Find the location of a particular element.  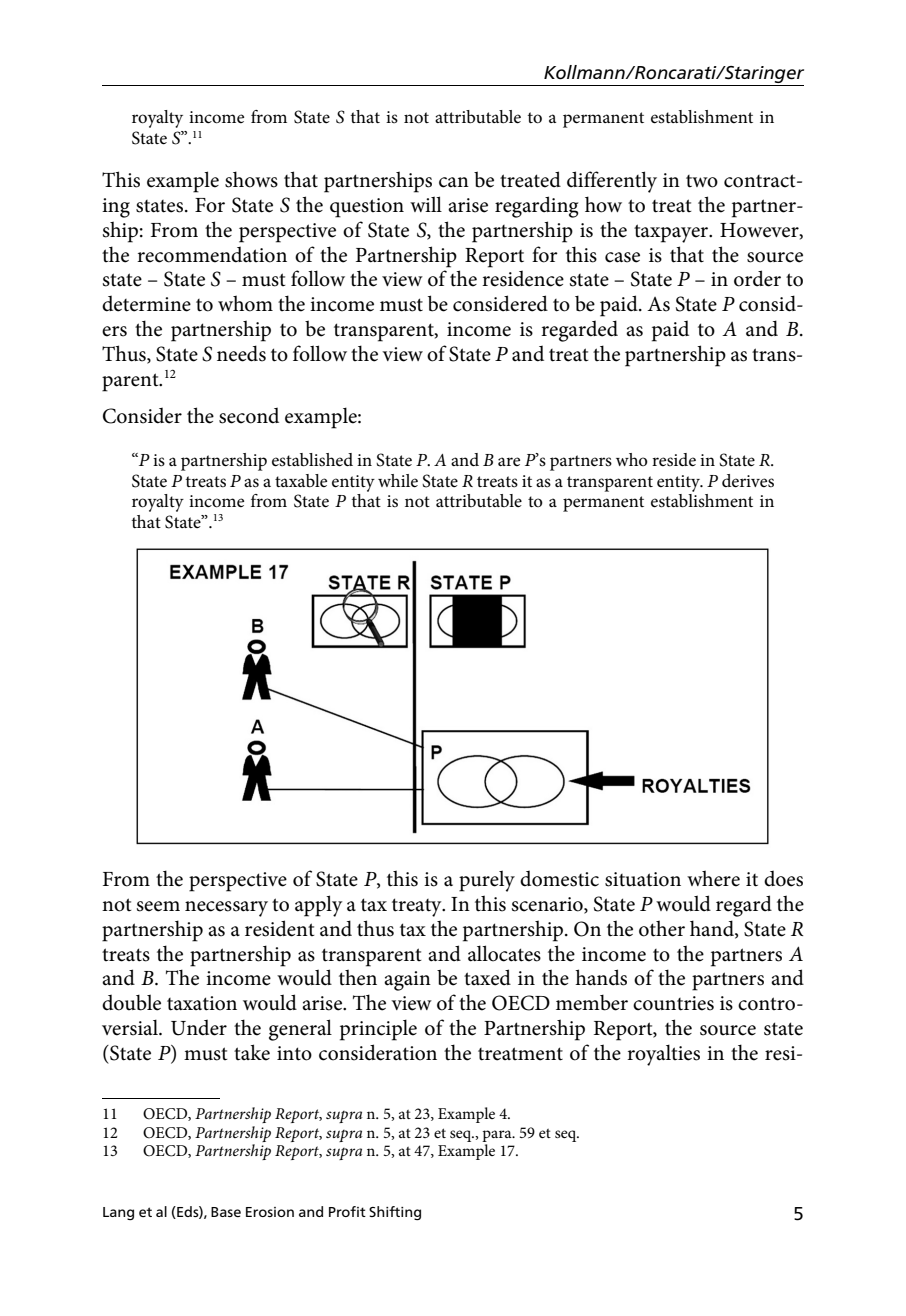

recommendation is located at coordinates (212, 254).
